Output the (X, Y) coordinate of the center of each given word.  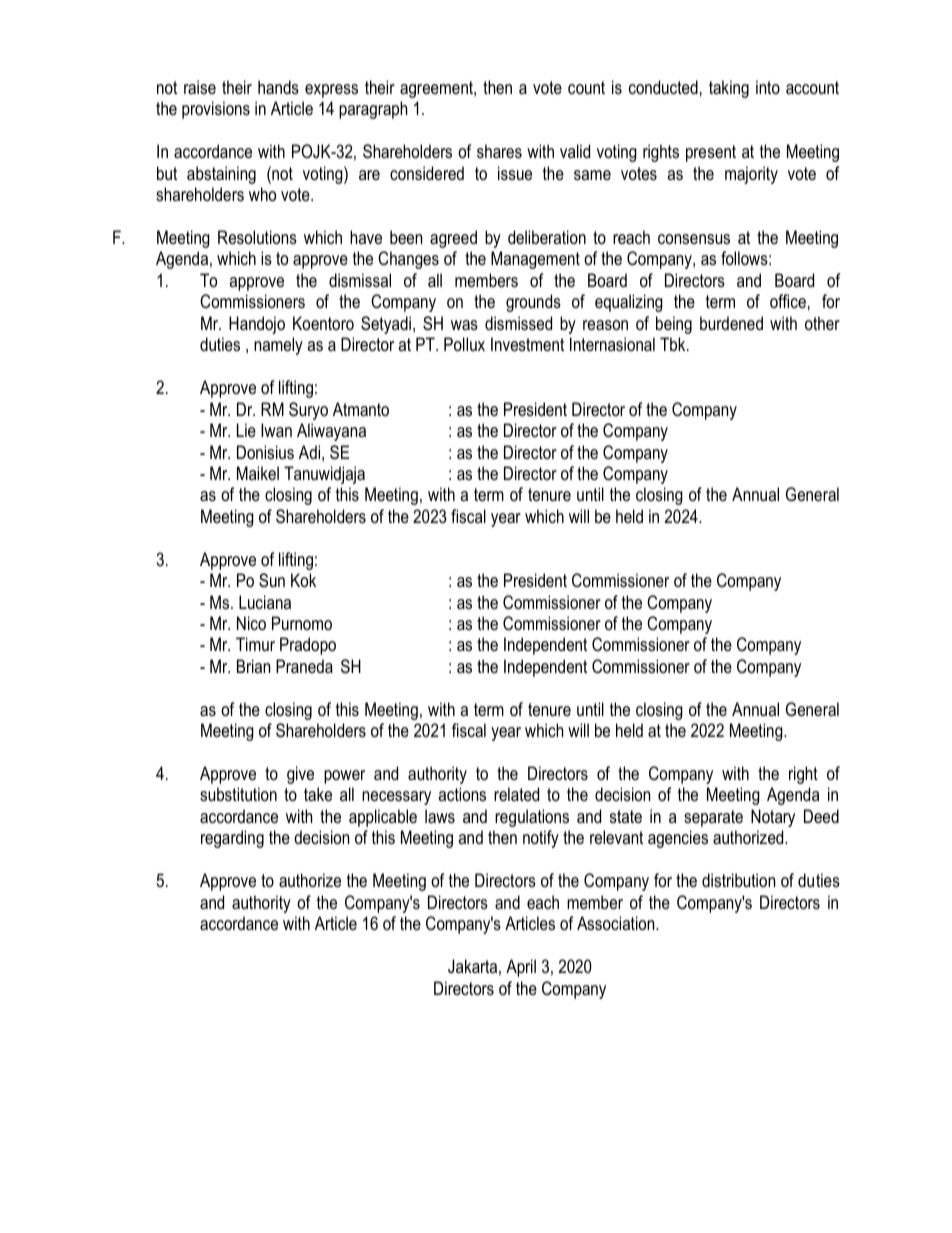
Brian (253, 666)
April (521, 968)
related (516, 794)
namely (278, 346)
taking (729, 89)
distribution (738, 880)
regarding (232, 839)
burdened (731, 323)
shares (499, 151)
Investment (527, 344)
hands (278, 87)
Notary (773, 818)
